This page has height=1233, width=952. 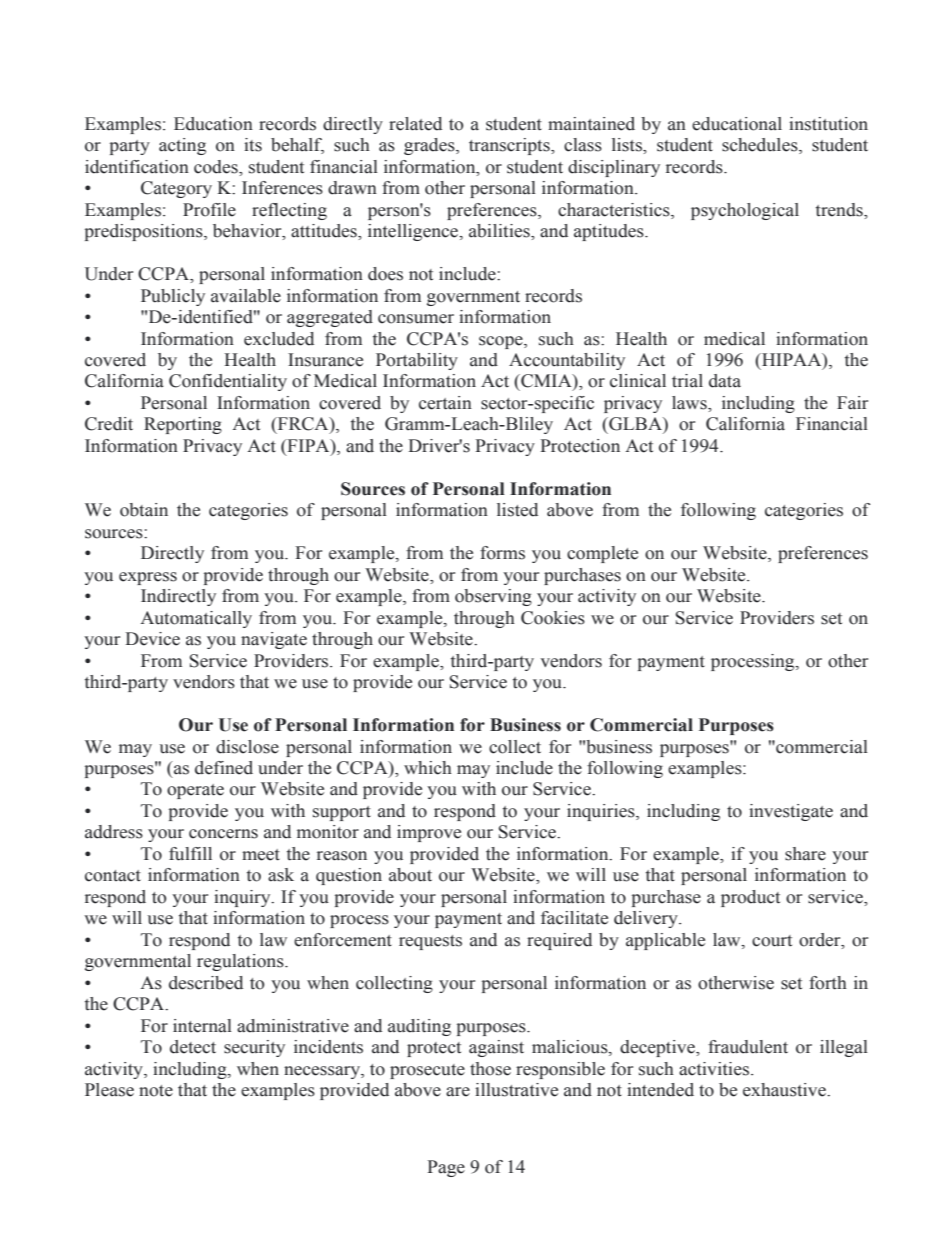 I want to click on investigate, so click(x=791, y=812).
